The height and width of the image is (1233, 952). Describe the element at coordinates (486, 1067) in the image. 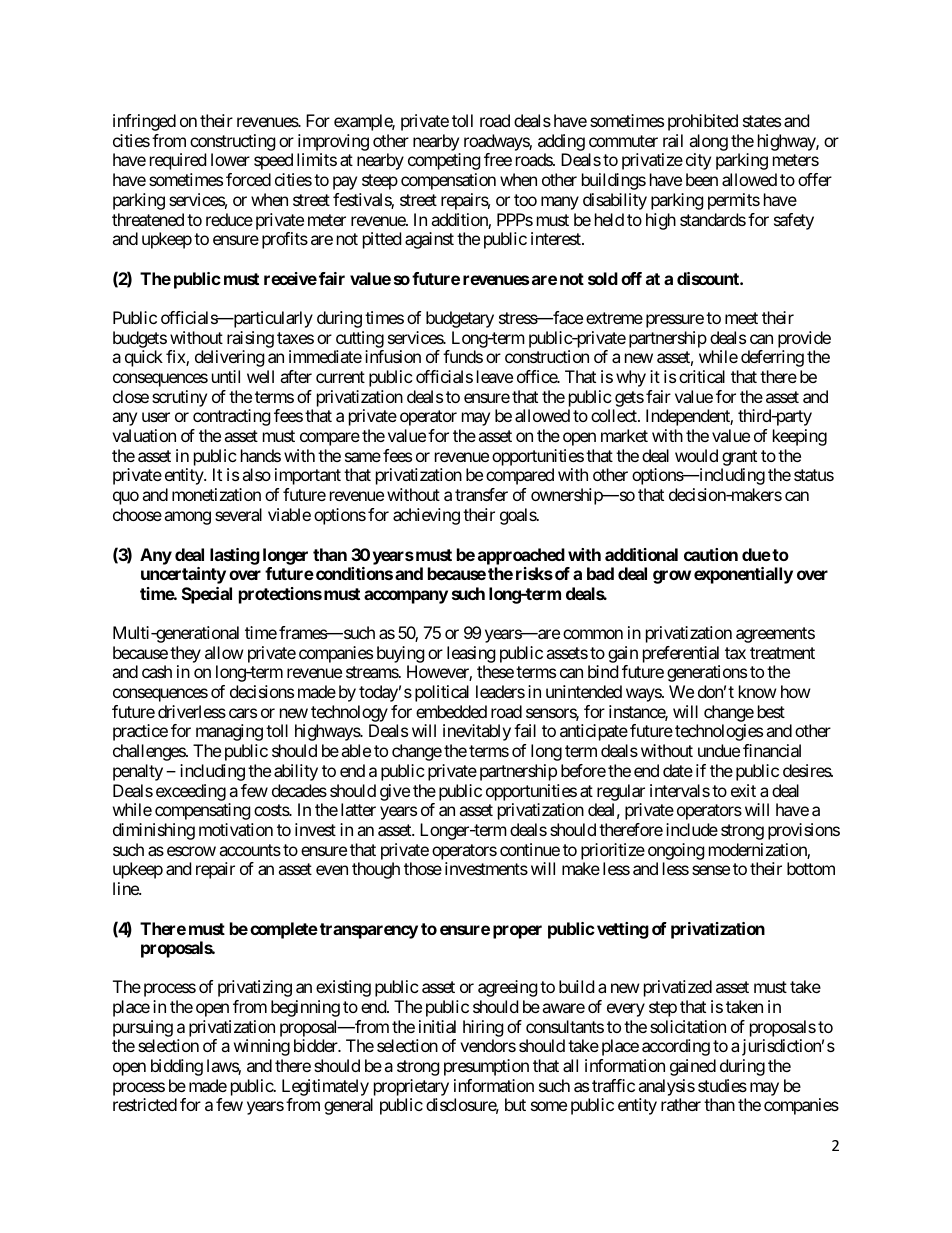

I see `presumption` at that location.
